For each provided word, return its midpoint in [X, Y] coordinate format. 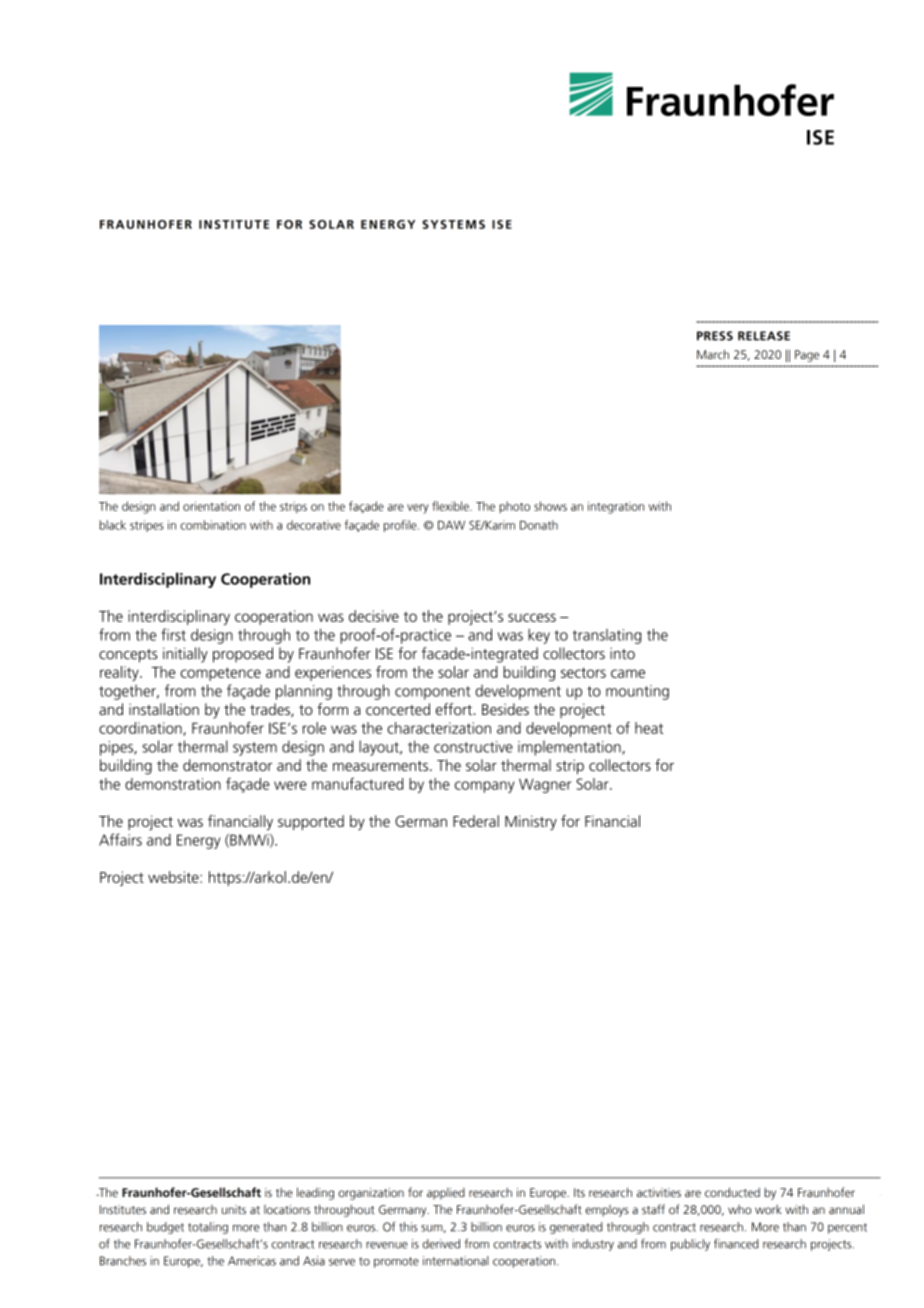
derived [441, 1244]
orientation [211, 506]
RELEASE [764, 336]
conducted [732, 1192]
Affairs [120, 839]
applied [446, 1194]
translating [607, 636]
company [485, 787]
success [532, 617]
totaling [208, 1228]
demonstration [173, 784]
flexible [451, 506]
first [173, 634]
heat [649, 728]
